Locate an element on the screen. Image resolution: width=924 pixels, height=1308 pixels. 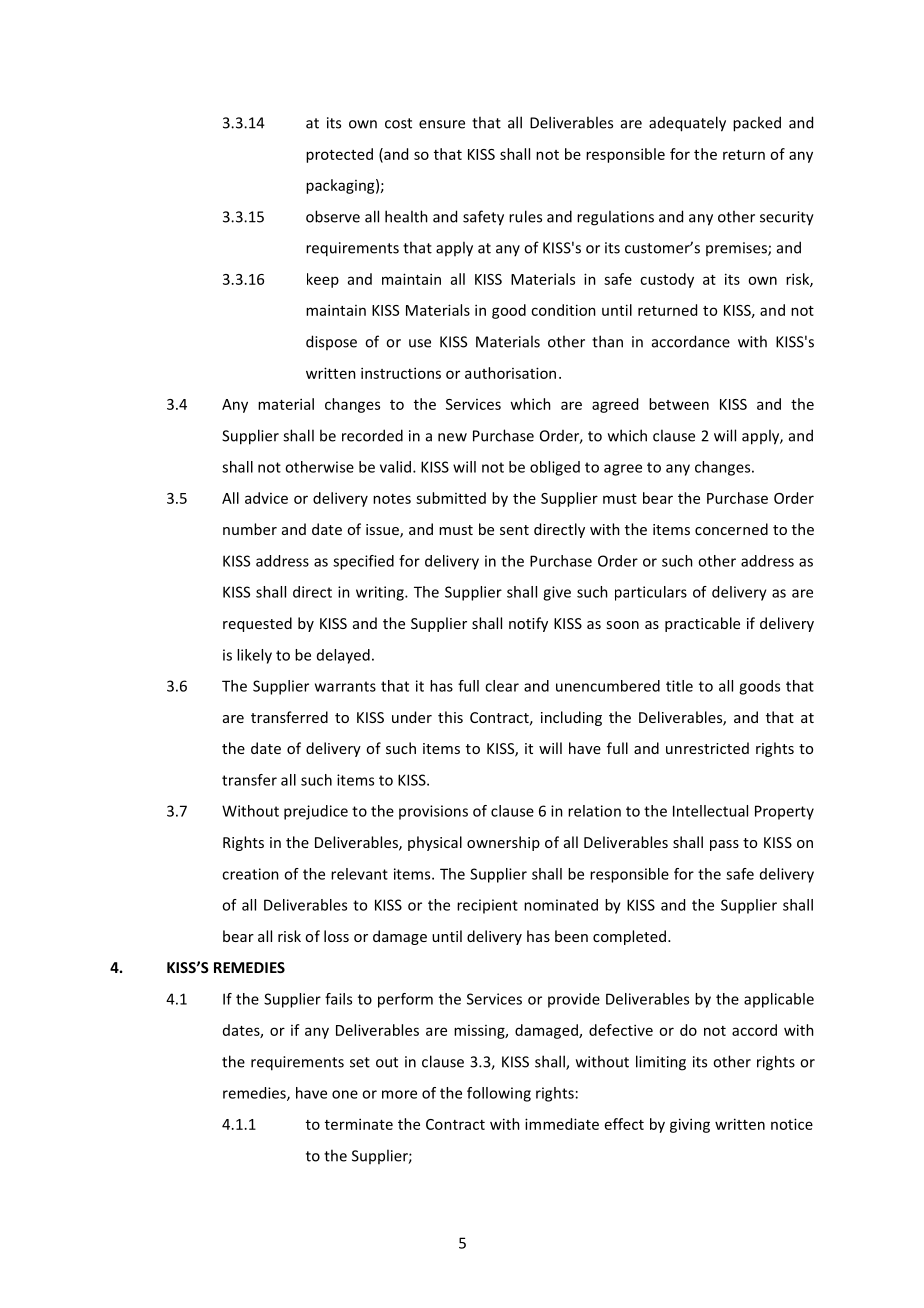
ownership is located at coordinates (503, 843).
